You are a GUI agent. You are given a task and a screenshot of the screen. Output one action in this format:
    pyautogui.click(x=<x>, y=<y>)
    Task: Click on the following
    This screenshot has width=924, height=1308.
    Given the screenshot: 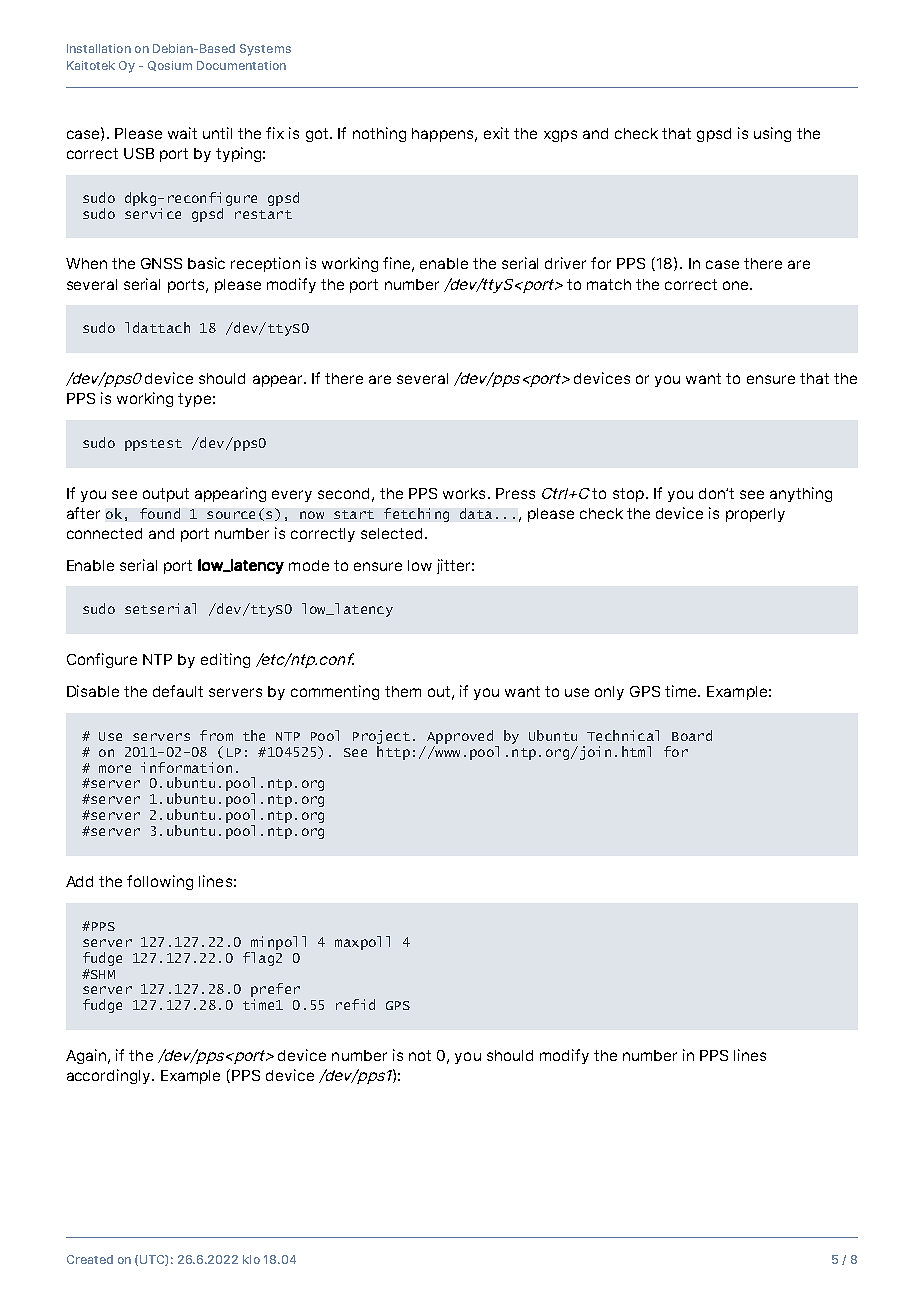 What is the action you would take?
    pyautogui.click(x=160, y=882)
